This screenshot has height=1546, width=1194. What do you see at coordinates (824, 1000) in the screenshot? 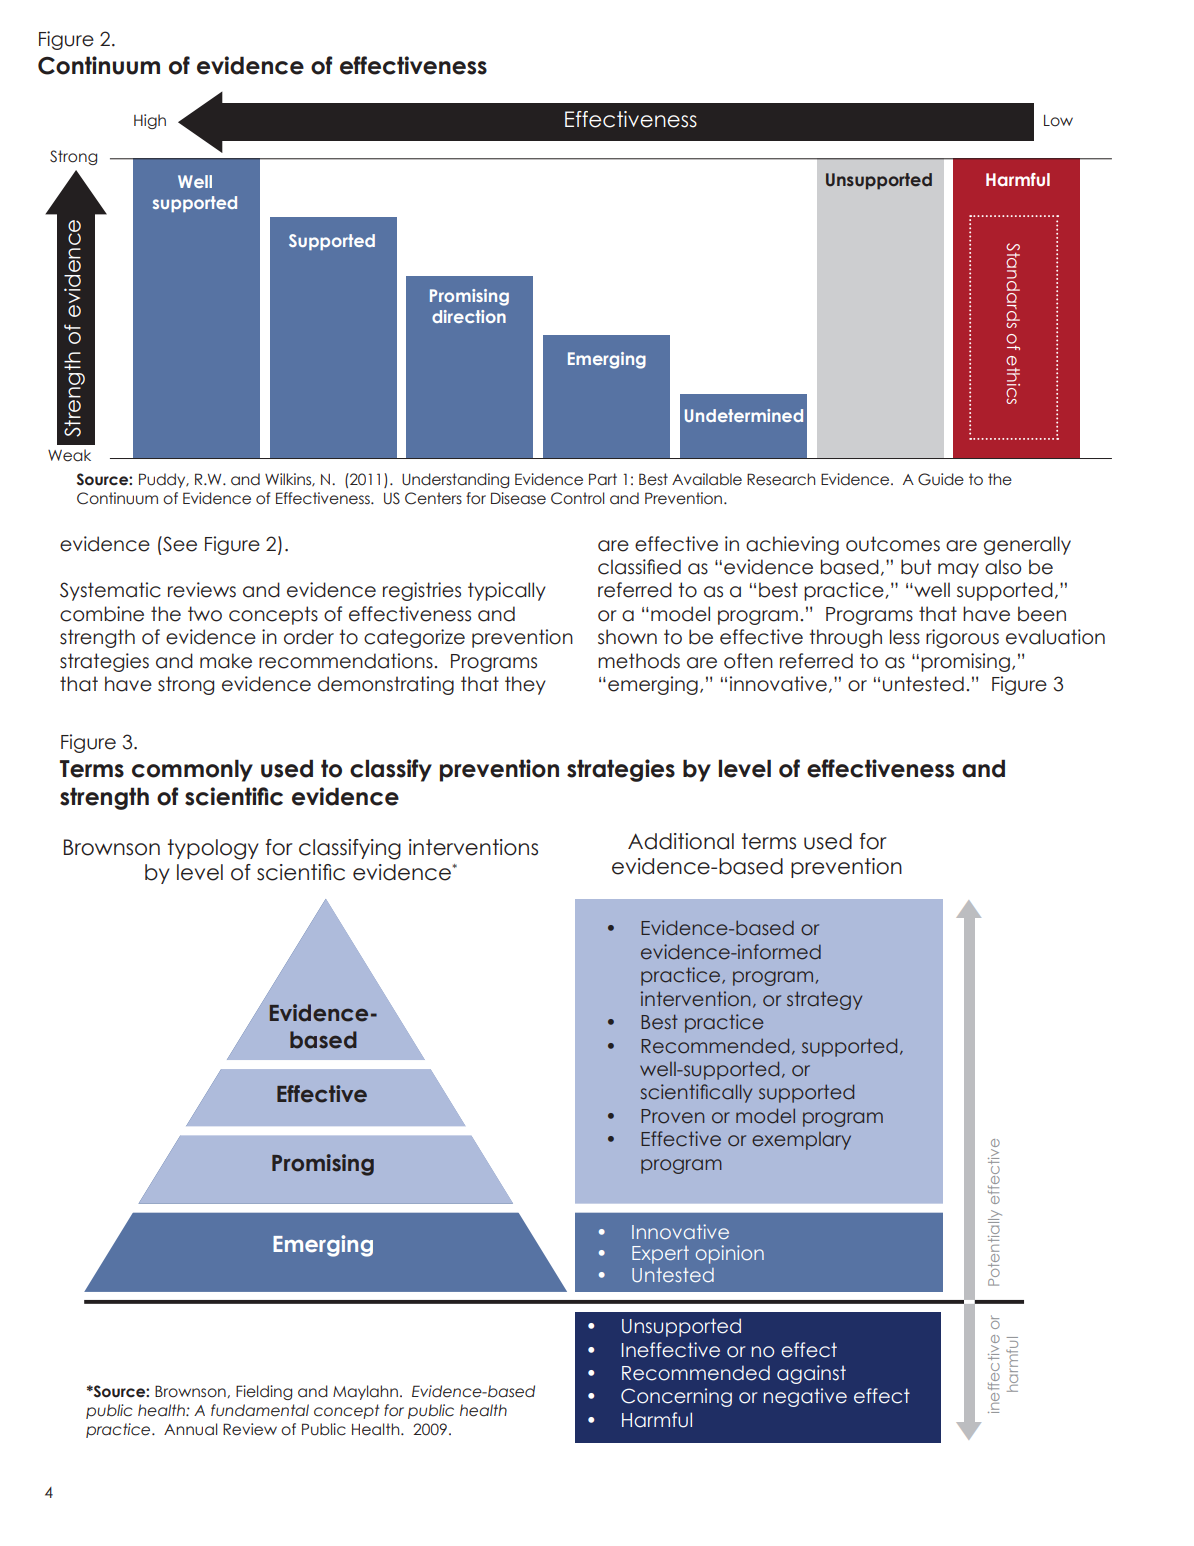
I see `strategy` at bounding box center [824, 1000].
